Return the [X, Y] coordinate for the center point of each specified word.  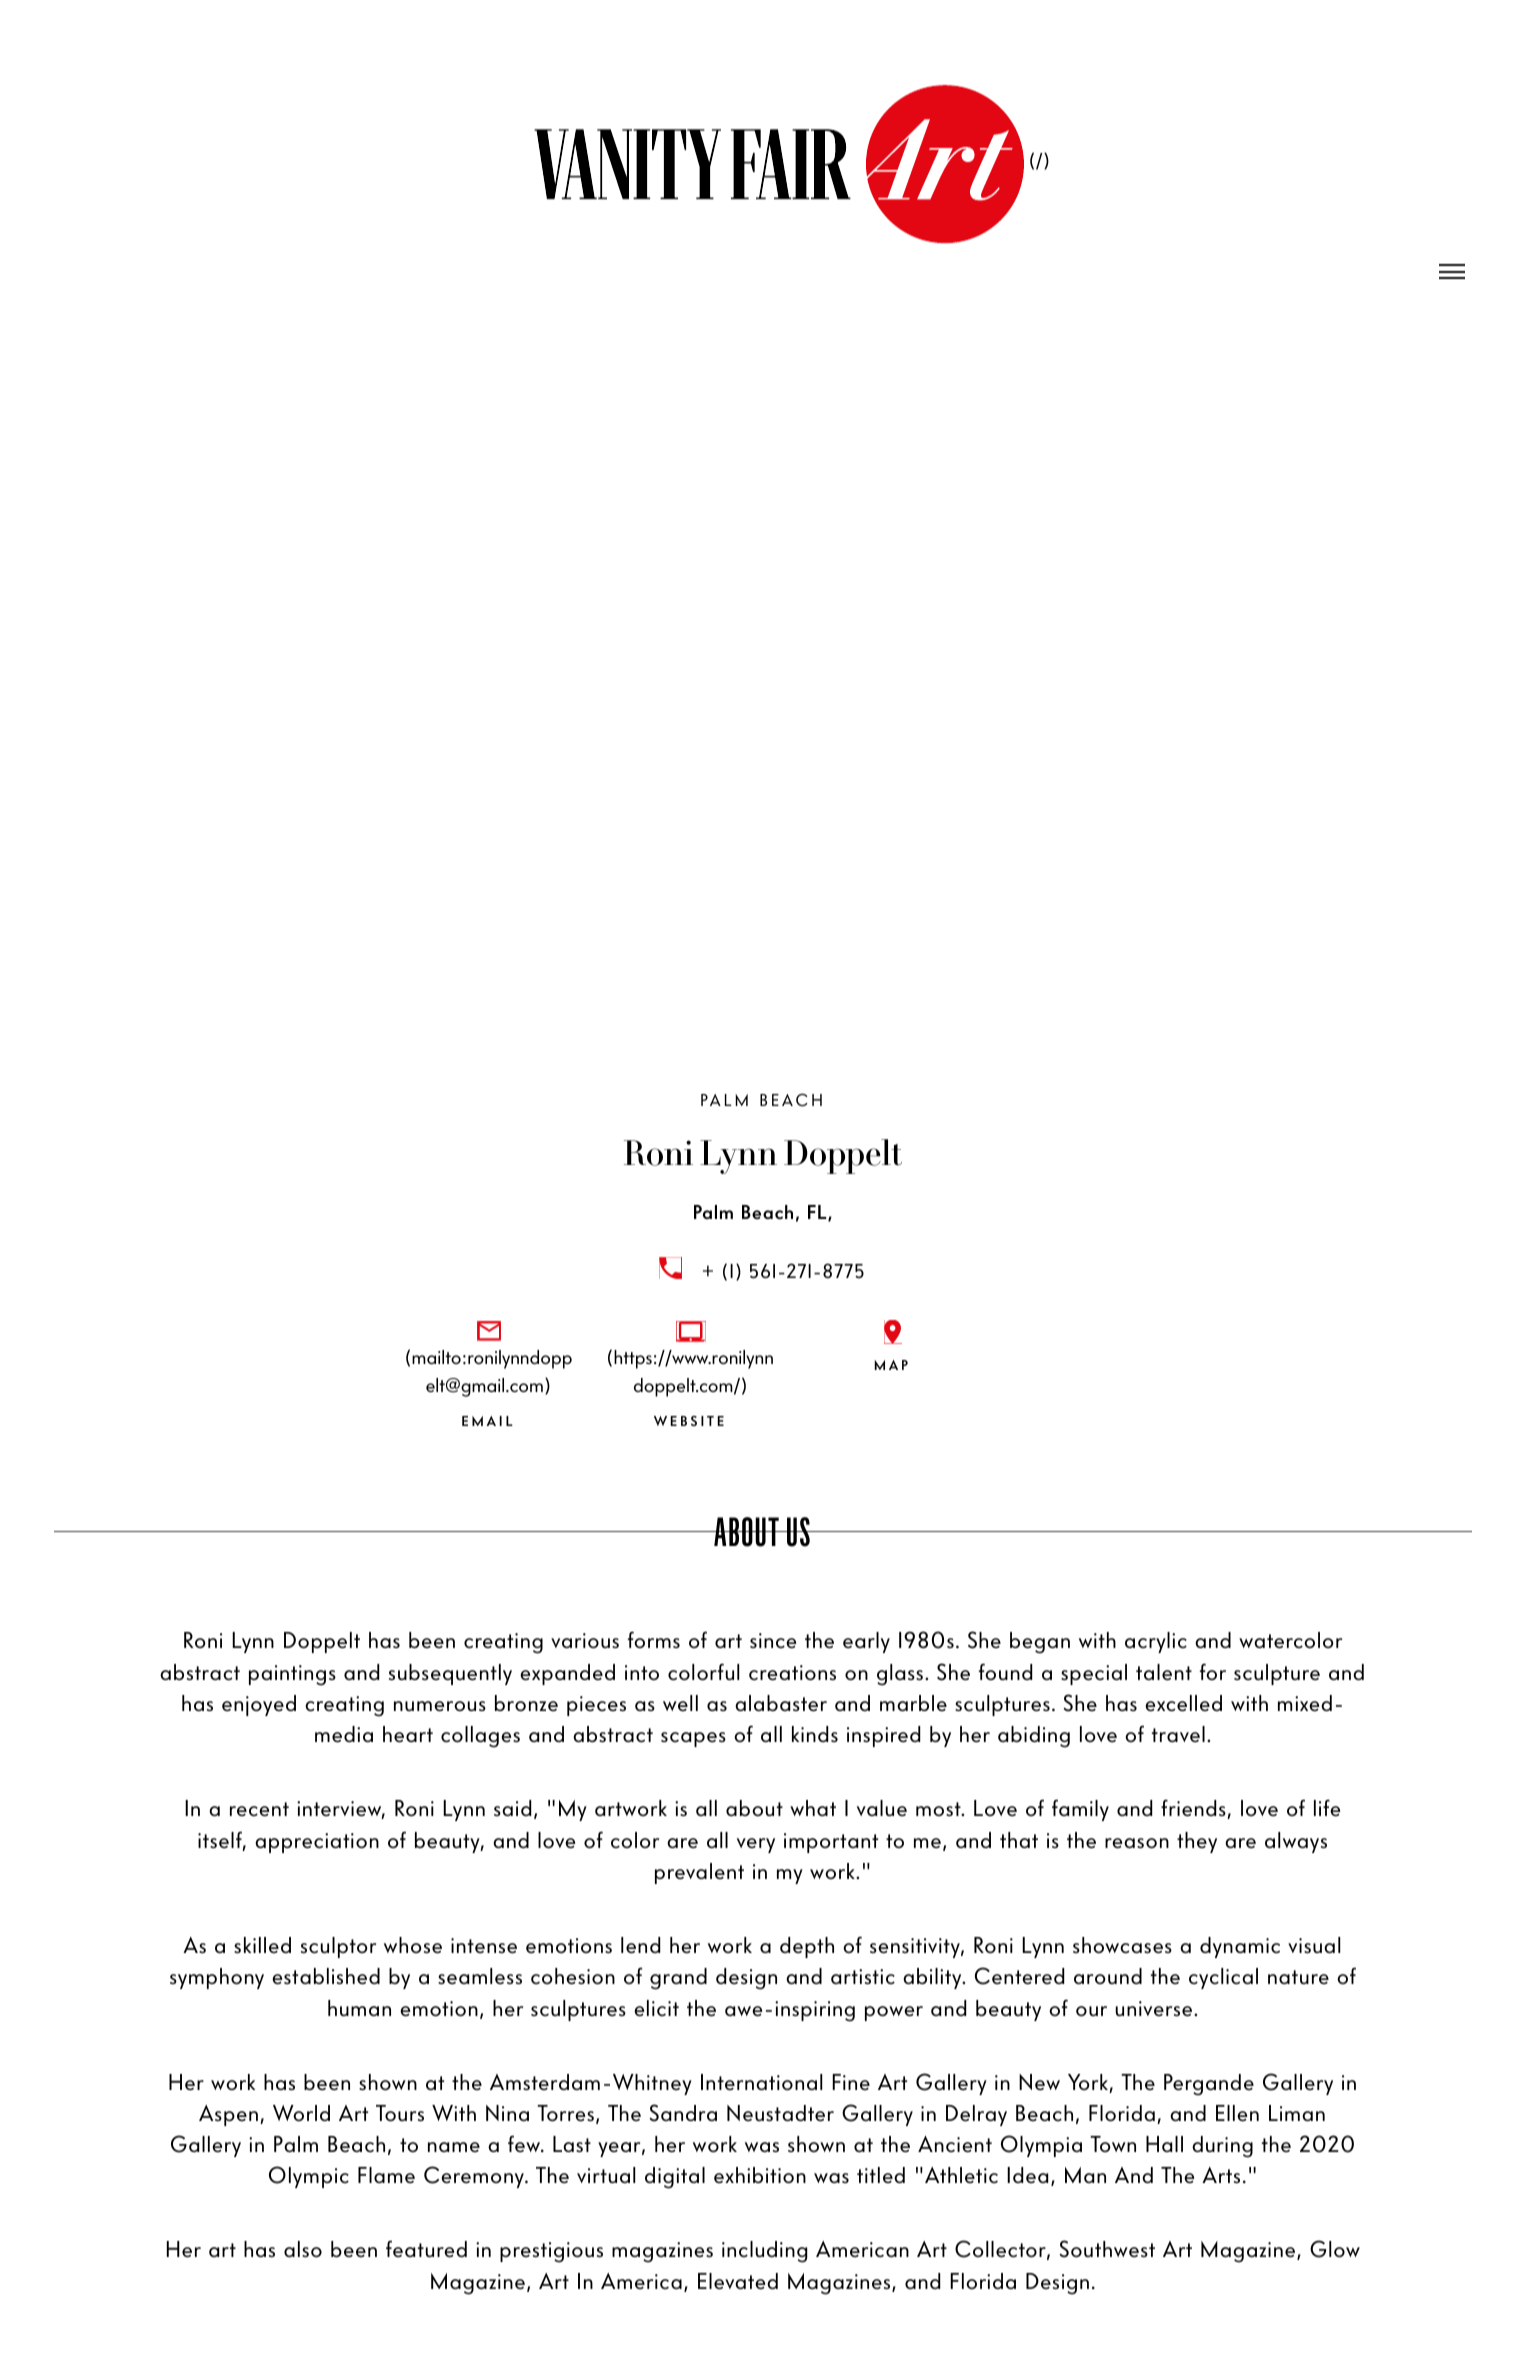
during [1222, 2147]
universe [1155, 2009]
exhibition [760, 2175]
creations [792, 1673]
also [303, 2249]
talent [1164, 1672]
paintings [292, 1675]
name [454, 2147]
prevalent [699, 1873]
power [894, 2013]
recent [259, 1809]
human [359, 2008]
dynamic [1240, 1947]
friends [1194, 1809]
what [813, 1808]
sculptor [338, 1947]
